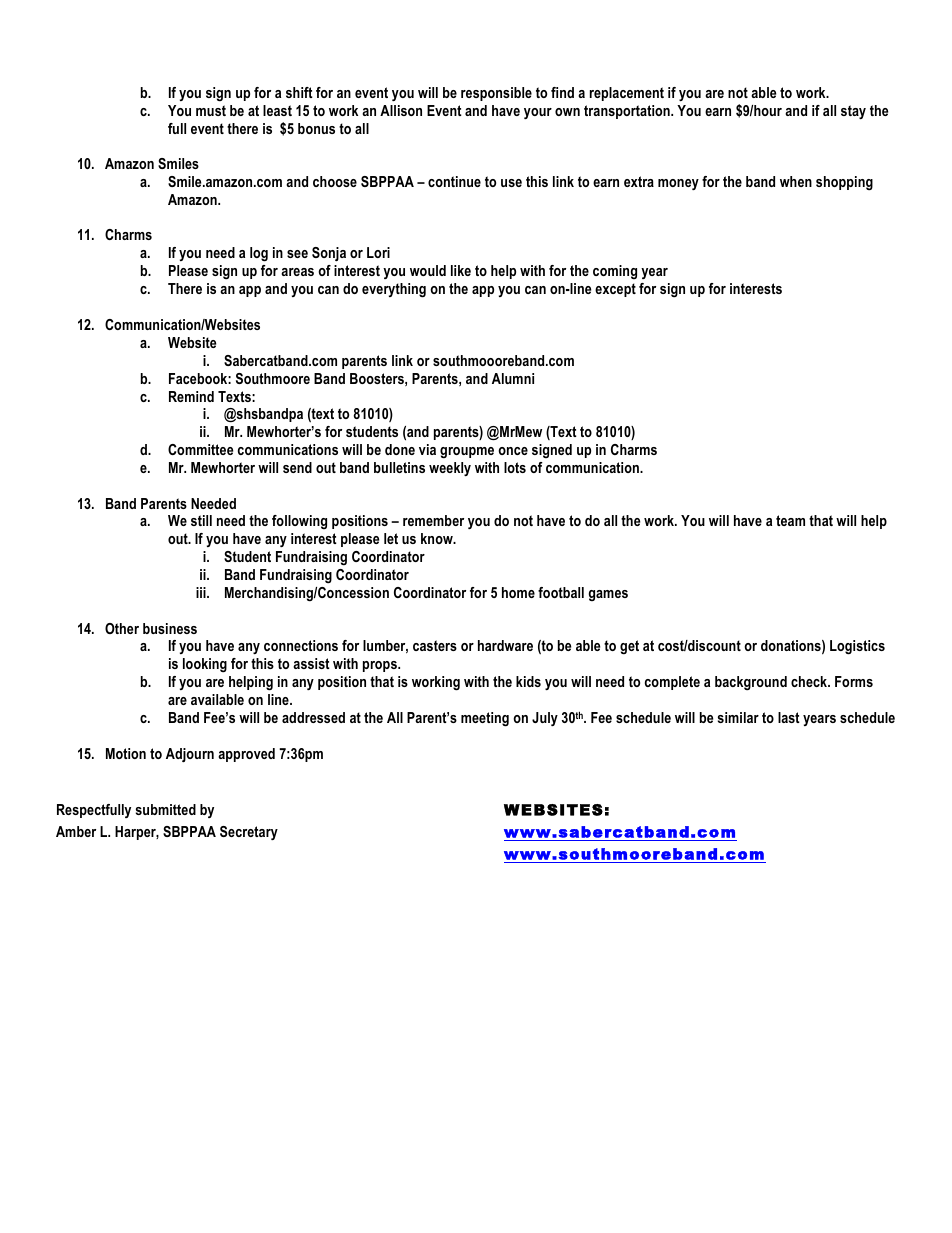 Image resolution: width=952 pixels, height=1233 pixels. What do you see at coordinates (211, 110) in the page?
I see `must` at bounding box center [211, 110].
